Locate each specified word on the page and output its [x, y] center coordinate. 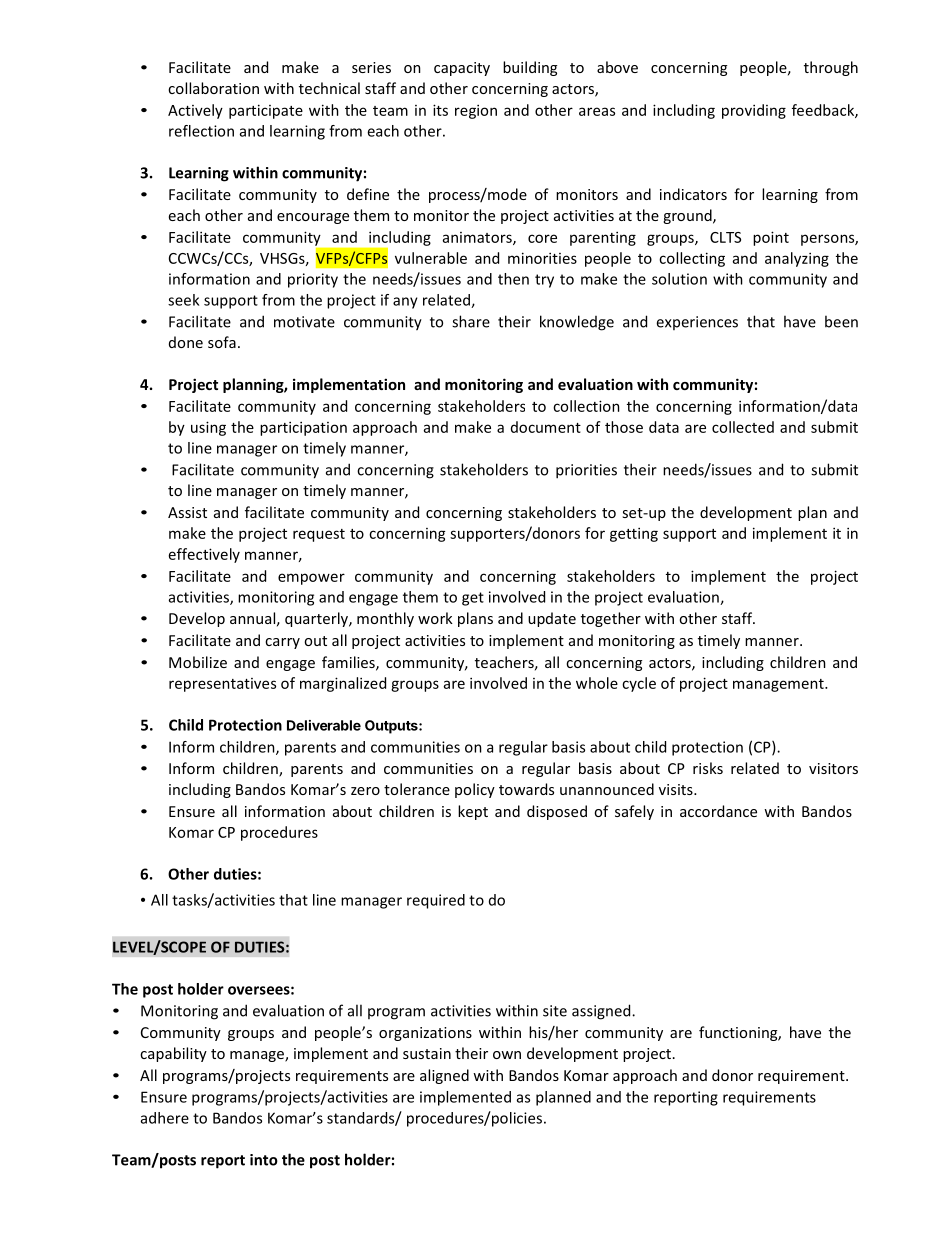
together [611, 619]
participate [266, 111]
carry [282, 643]
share [471, 321]
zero [365, 791]
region [476, 111]
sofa [222, 342]
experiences [697, 323]
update [552, 619]
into [264, 1160]
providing [754, 111]
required [436, 901]
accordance [718, 811]
